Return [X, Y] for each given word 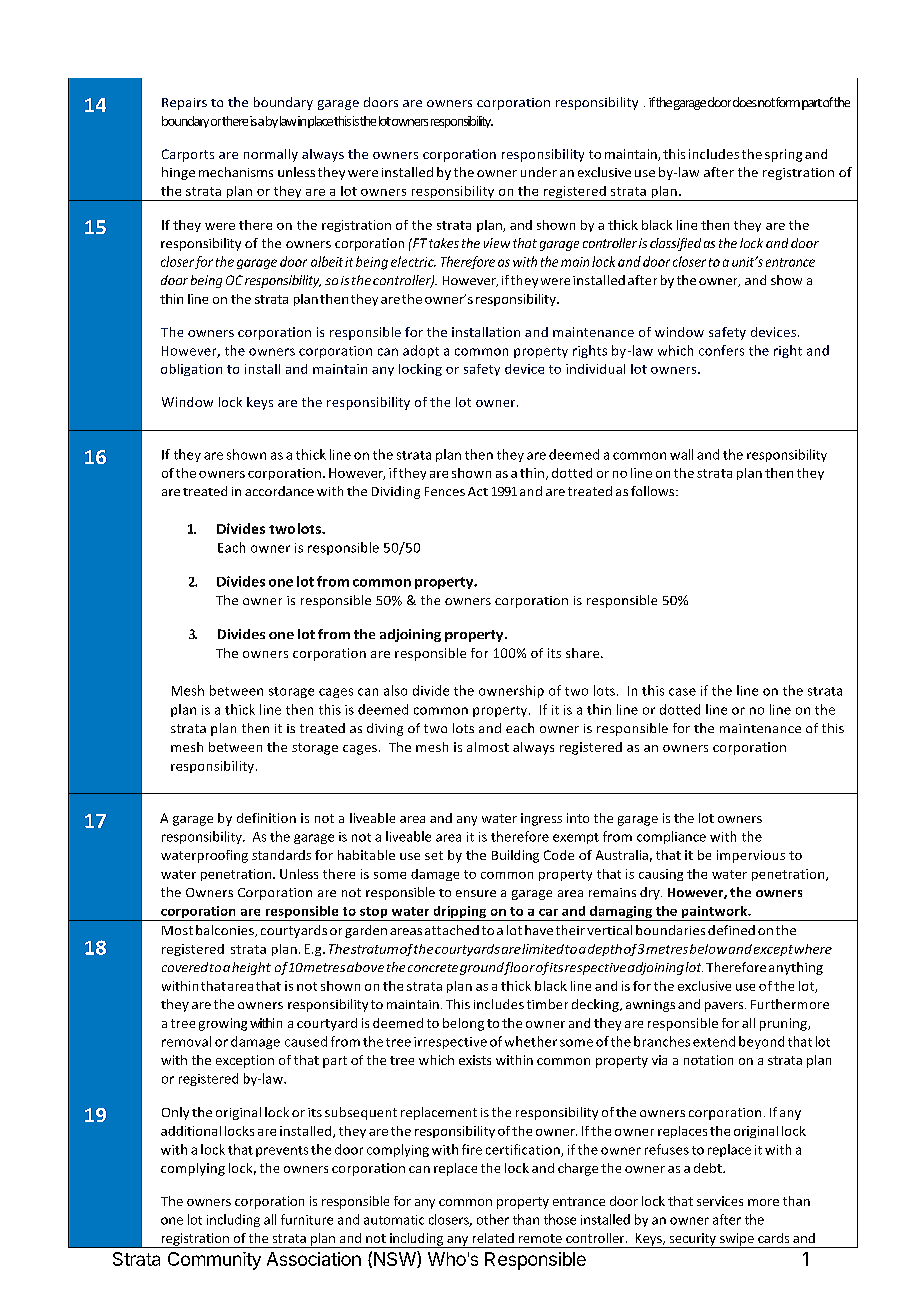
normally [271, 155]
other [493, 1219]
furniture [307, 1219]
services [720, 1201]
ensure [476, 893]
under [539, 172]
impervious [751, 856]
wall [681, 454]
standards [281, 855]
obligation [191, 370]
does [745, 102]
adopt [421, 351]
